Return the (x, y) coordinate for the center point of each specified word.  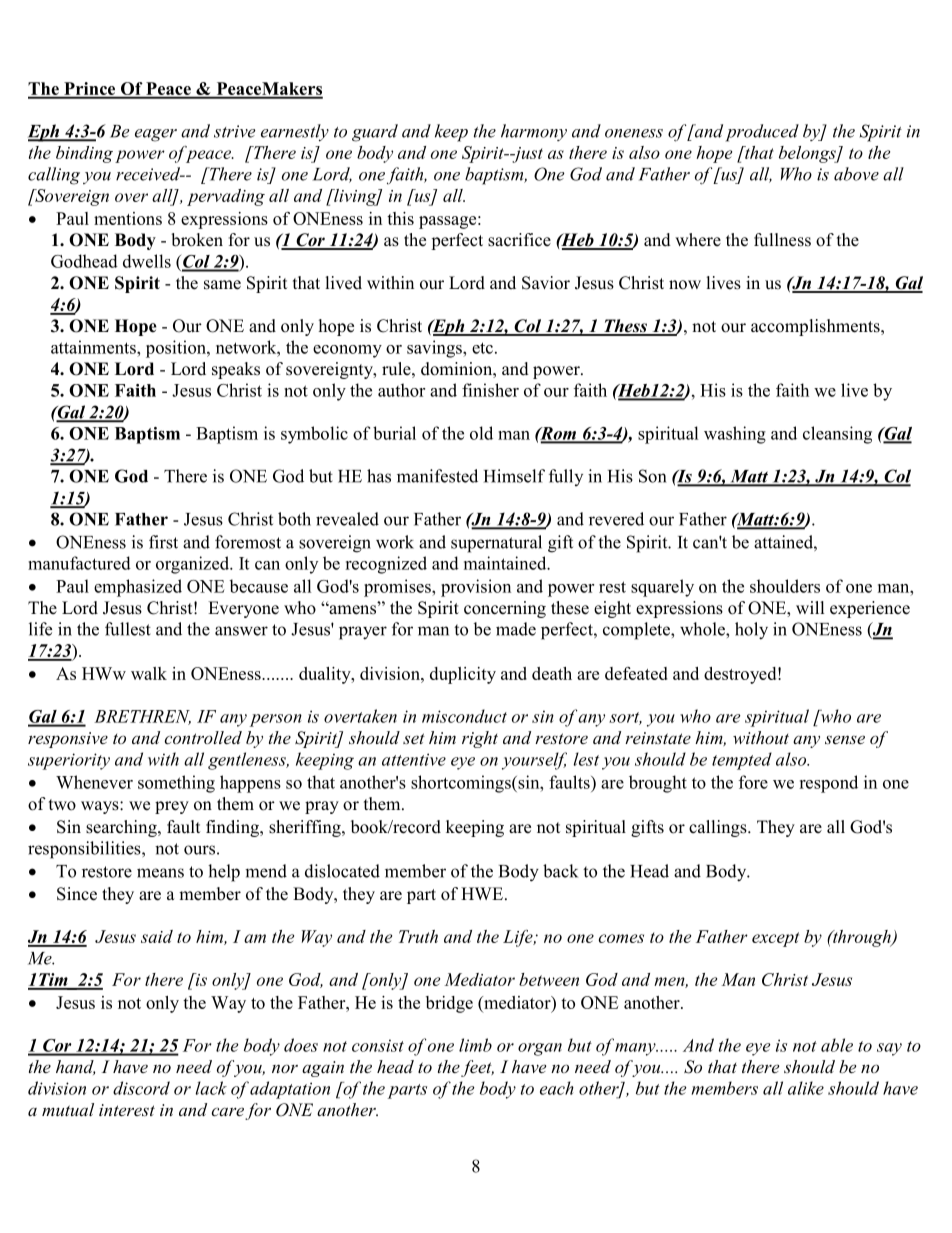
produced (762, 133)
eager (156, 135)
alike (806, 1088)
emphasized (138, 588)
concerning (505, 609)
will (810, 607)
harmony (534, 132)
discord (141, 1088)
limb (475, 1045)
